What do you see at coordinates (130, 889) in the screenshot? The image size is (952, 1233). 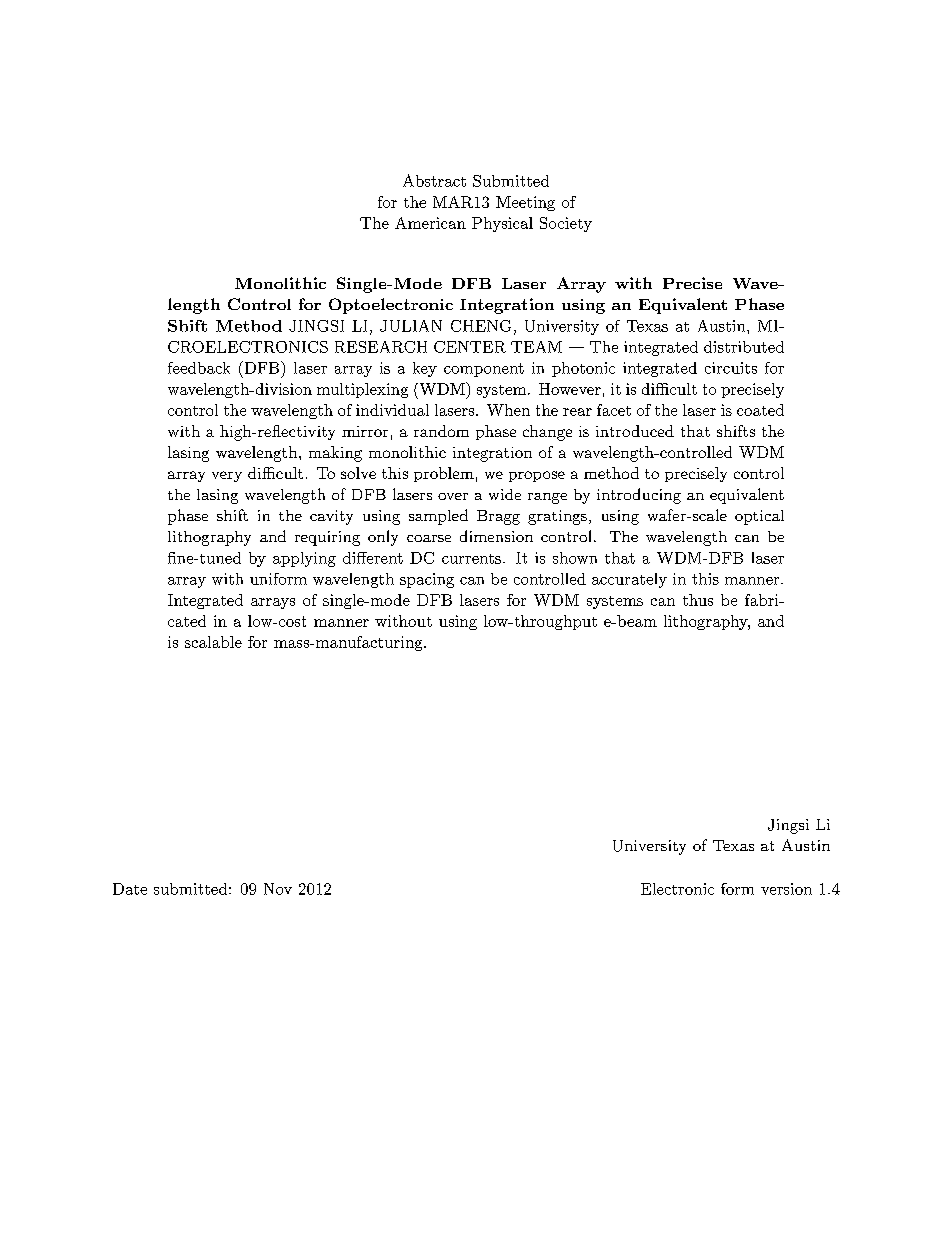 I see `Date` at bounding box center [130, 889].
